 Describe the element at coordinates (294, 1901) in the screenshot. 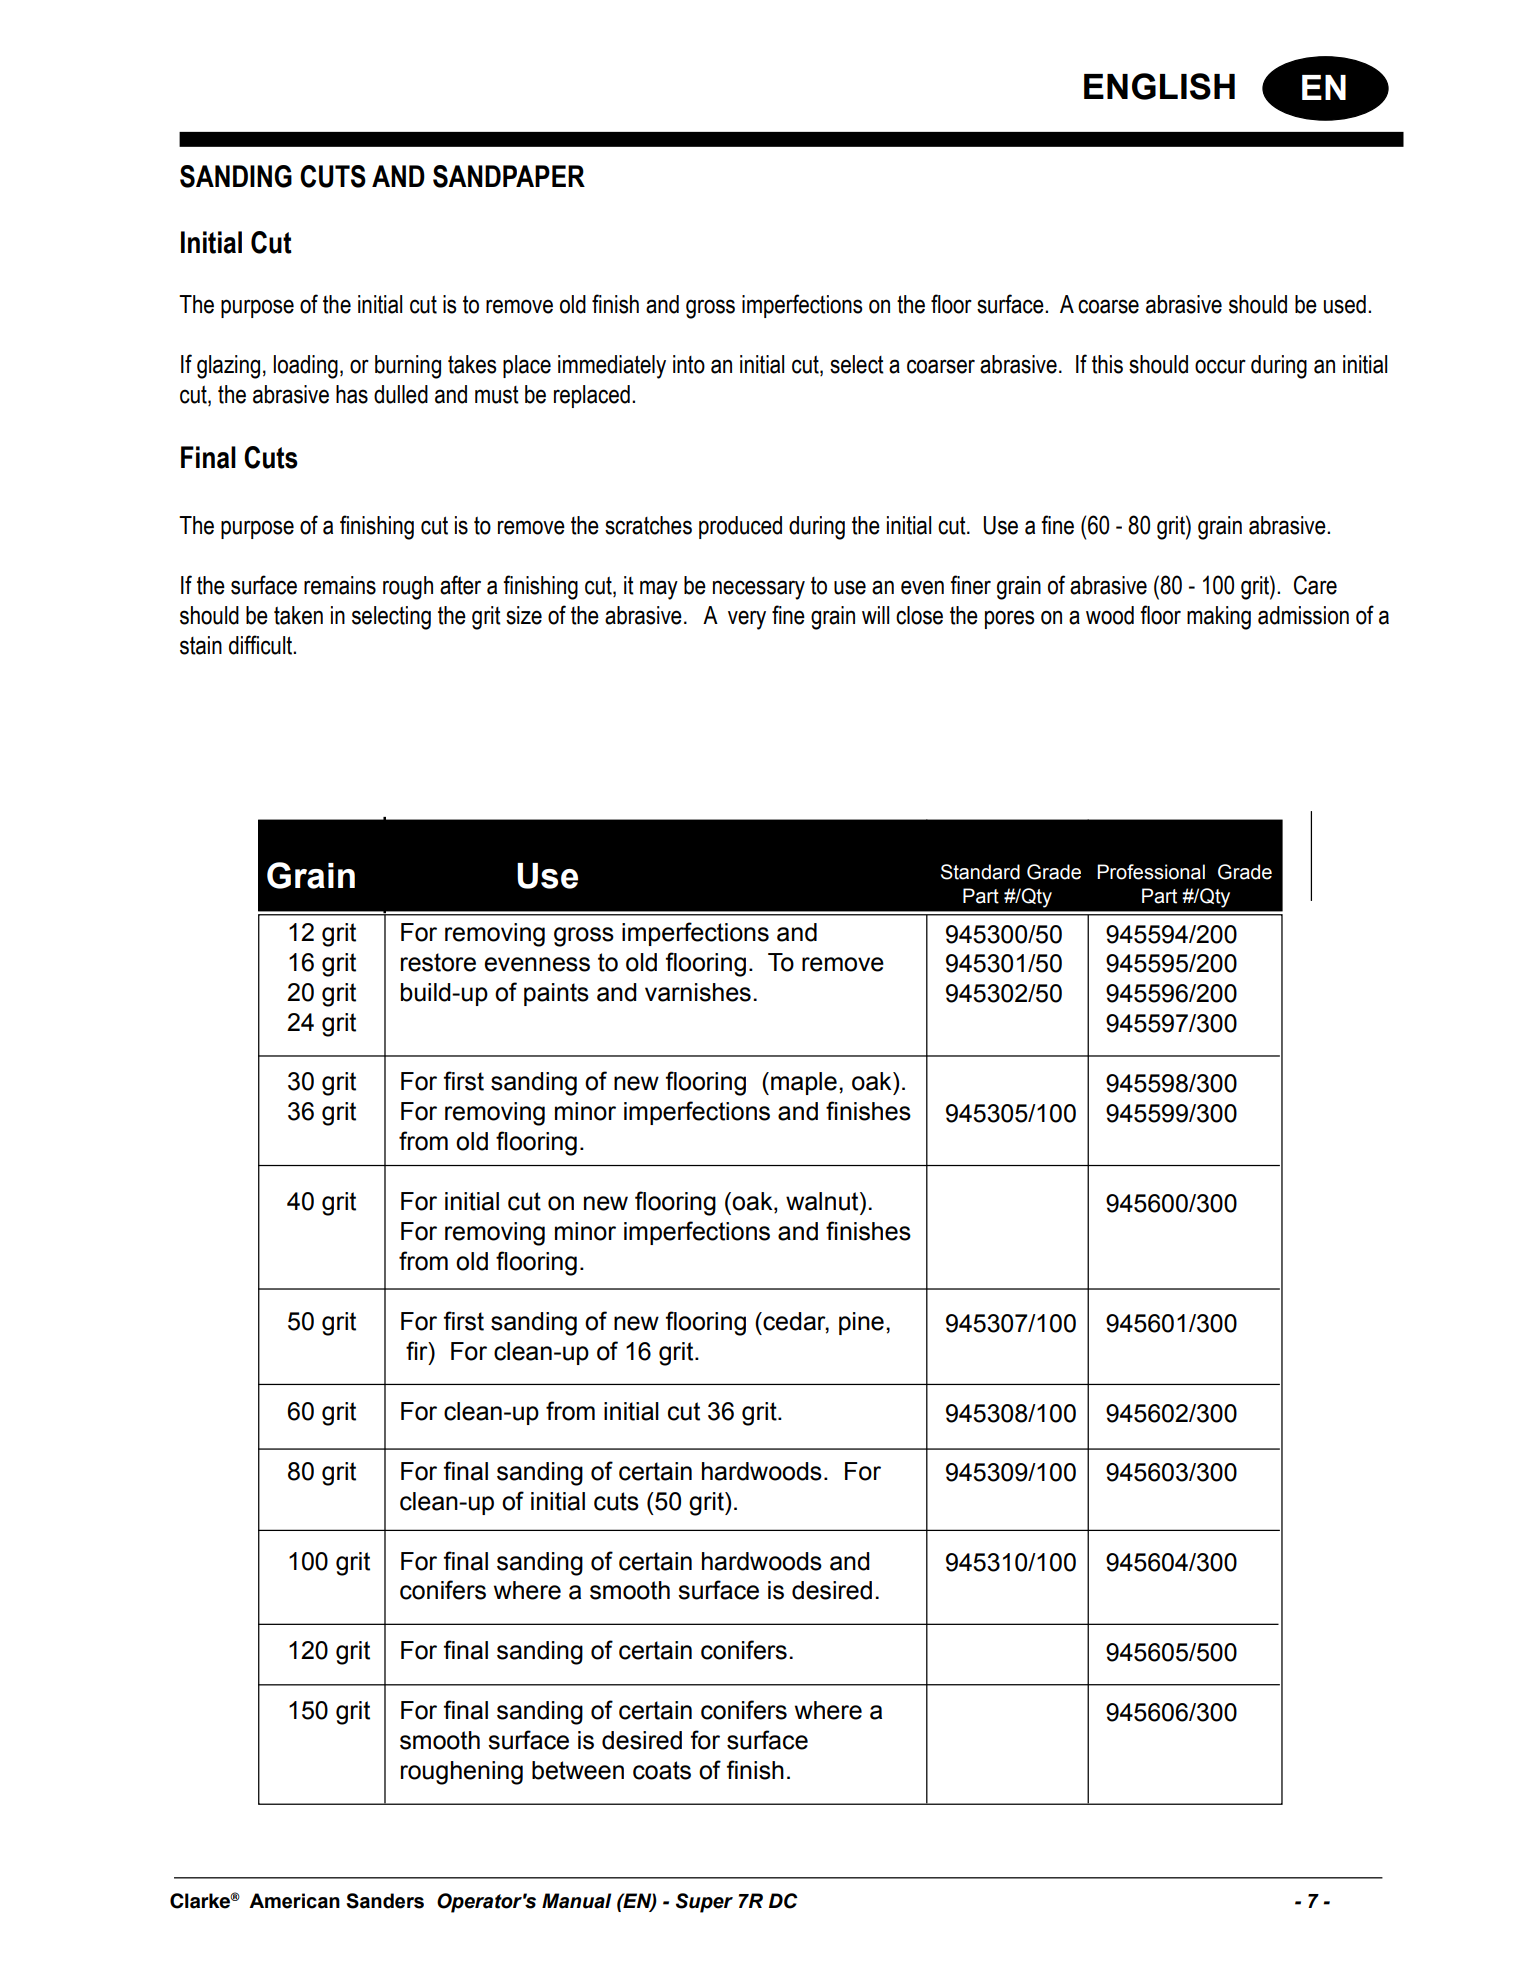

I see `American` at that location.
